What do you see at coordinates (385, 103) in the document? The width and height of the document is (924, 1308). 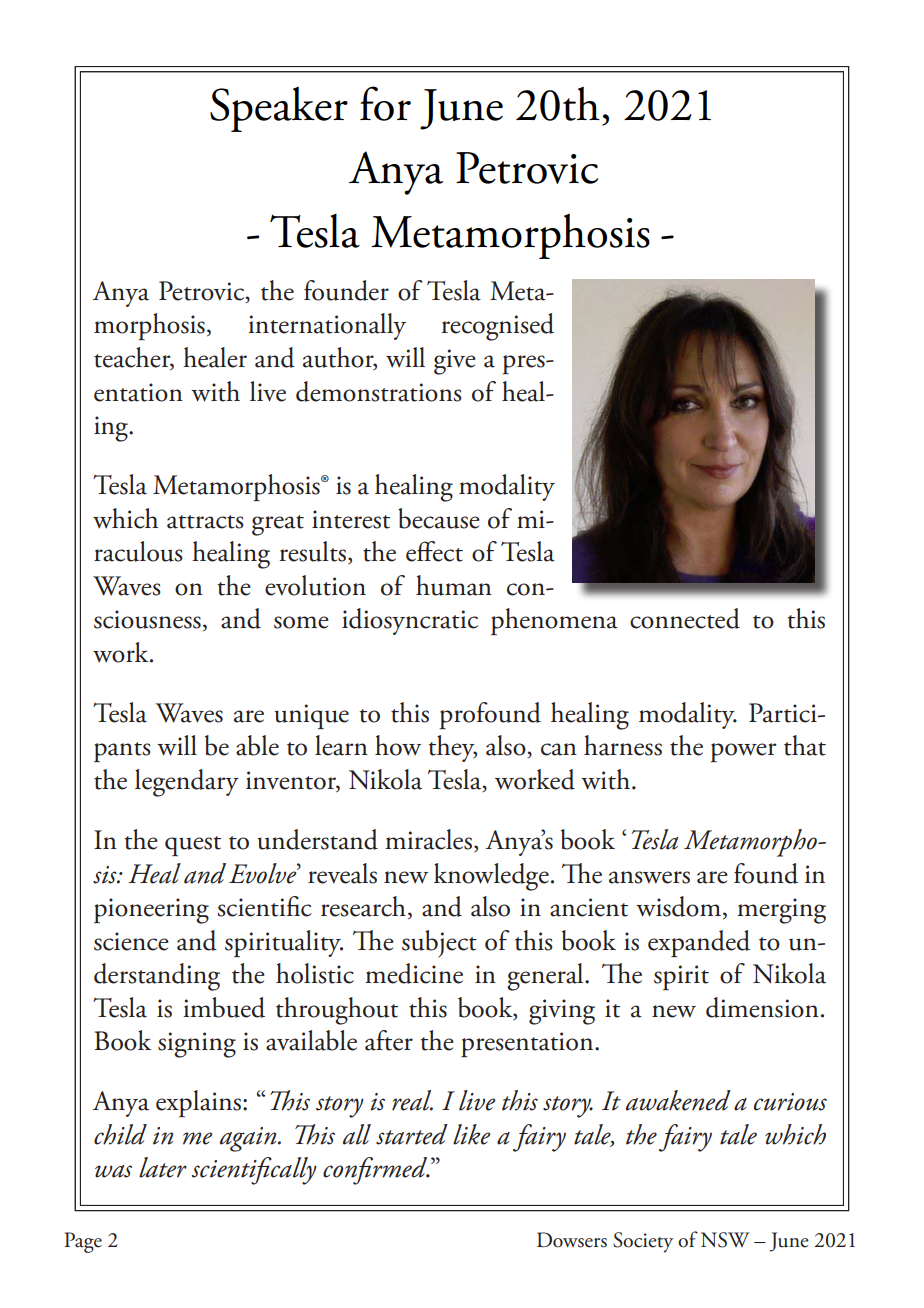 I see `for` at bounding box center [385, 103].
